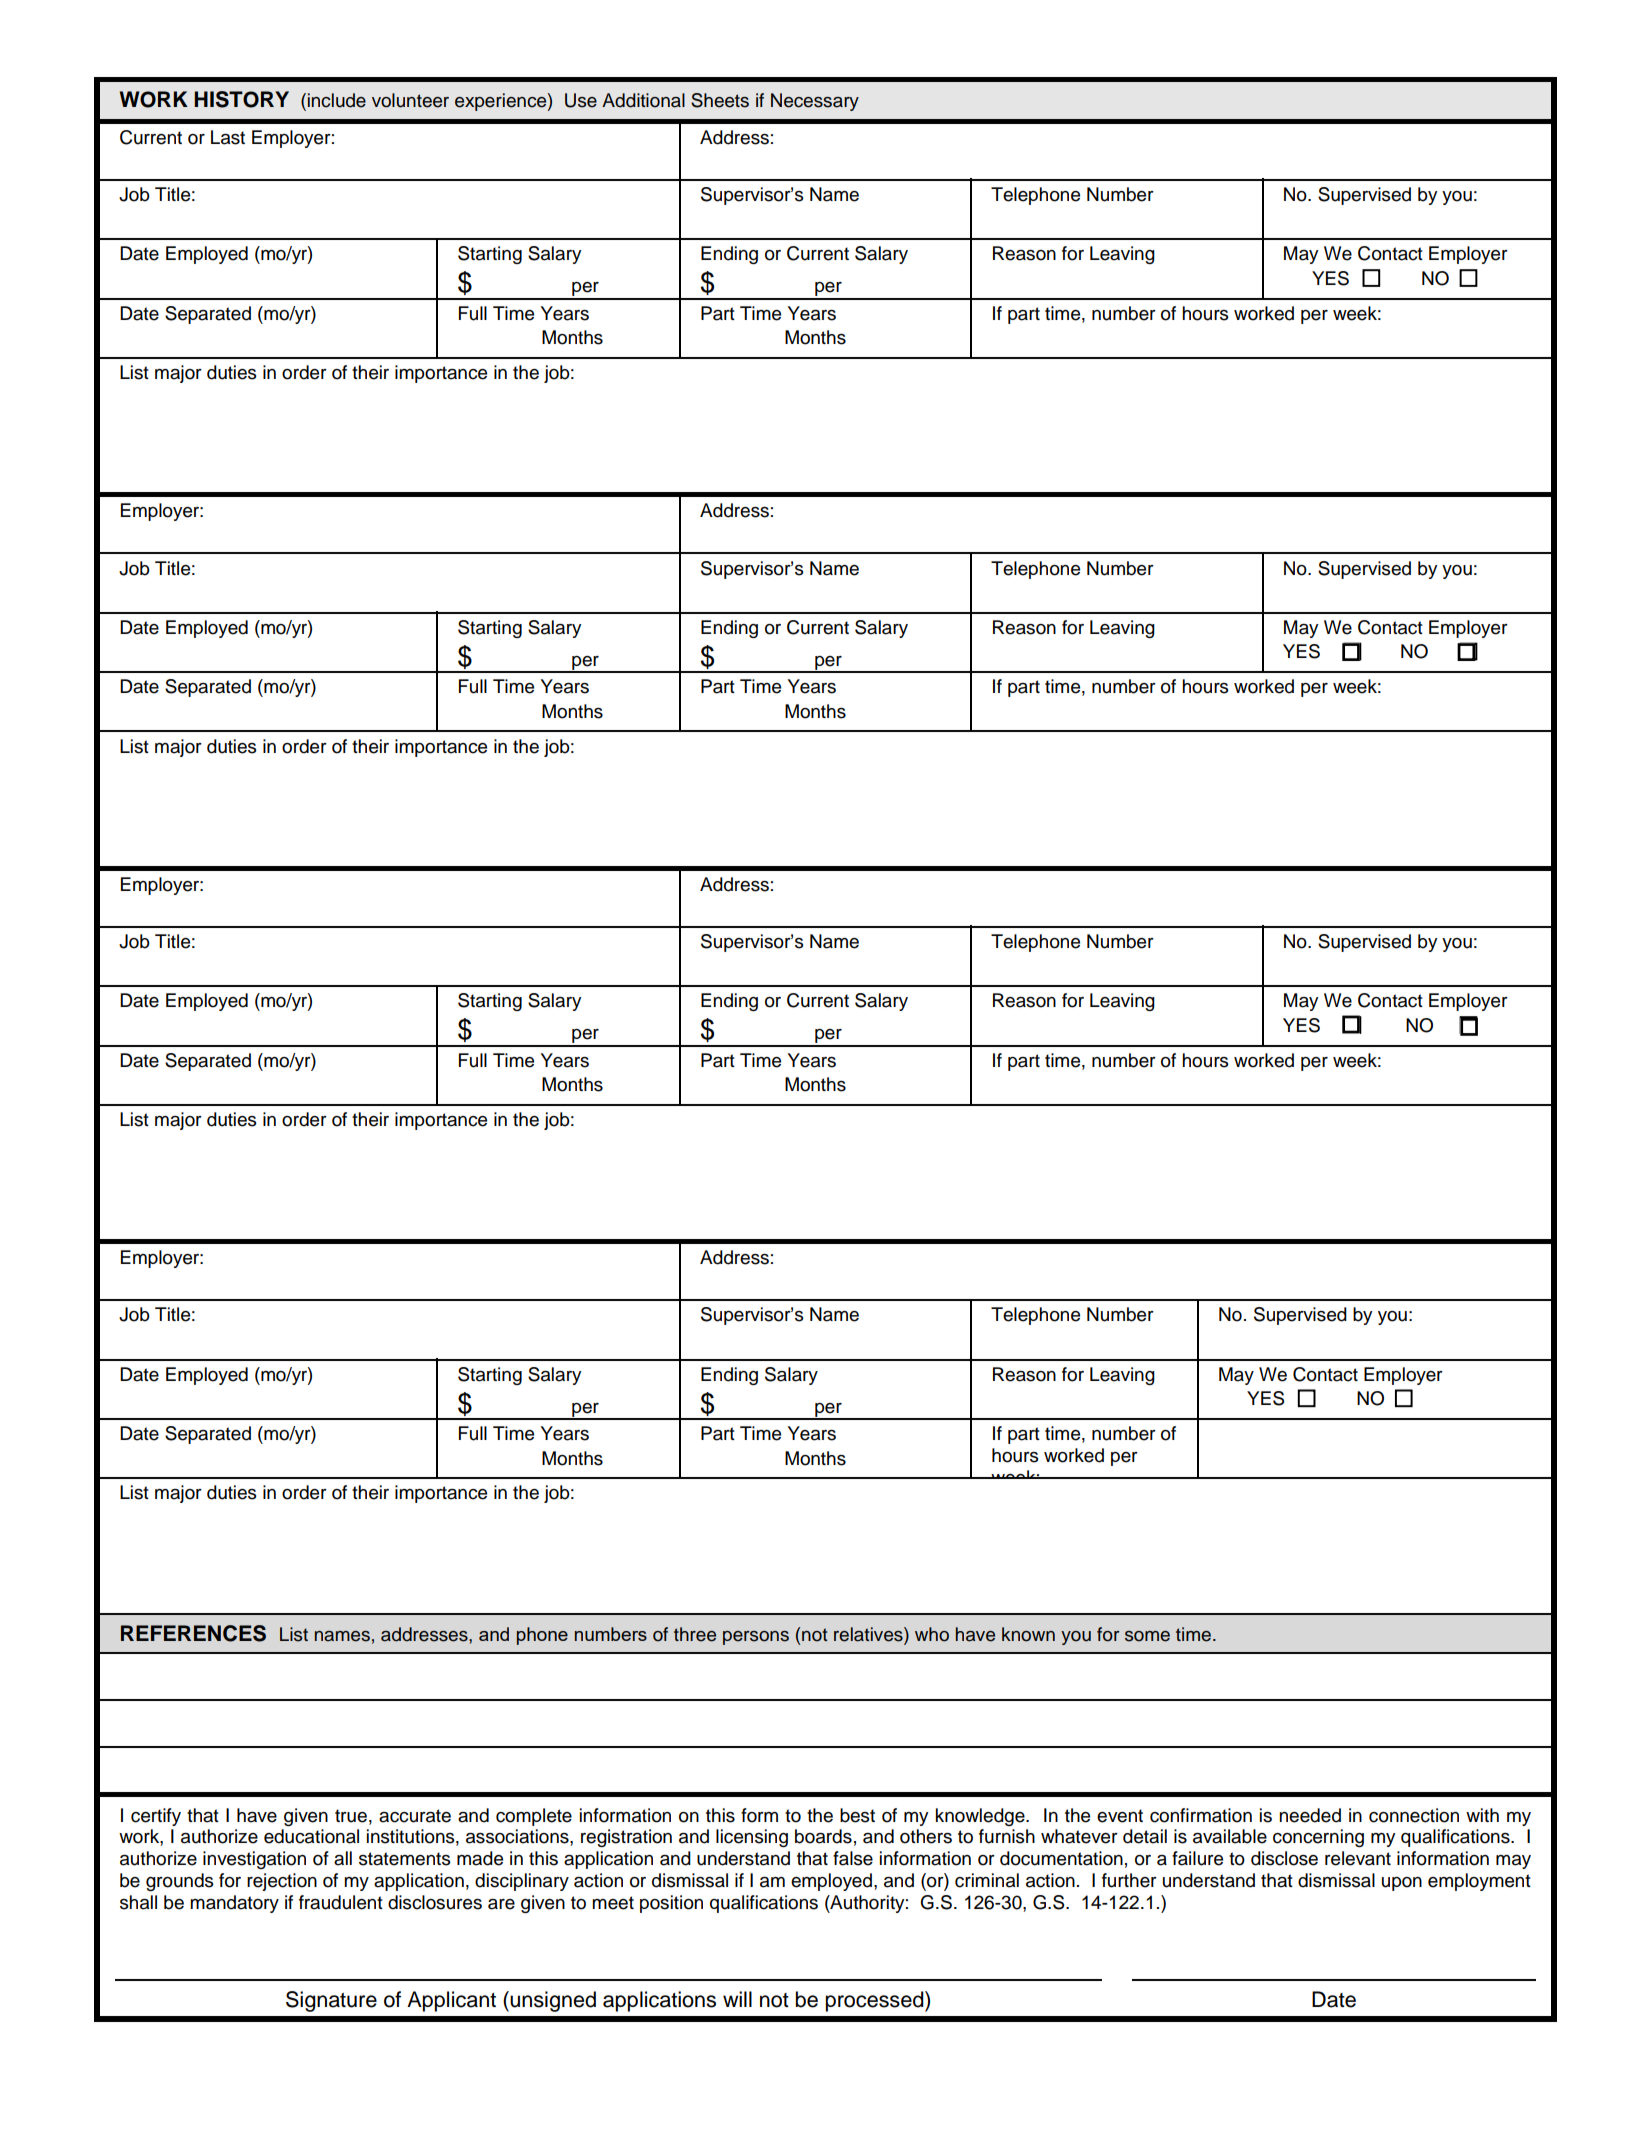 The width and height of the screenshot is (1651, 2137). I want to click on REFERENCES, so click(193, 1633).
